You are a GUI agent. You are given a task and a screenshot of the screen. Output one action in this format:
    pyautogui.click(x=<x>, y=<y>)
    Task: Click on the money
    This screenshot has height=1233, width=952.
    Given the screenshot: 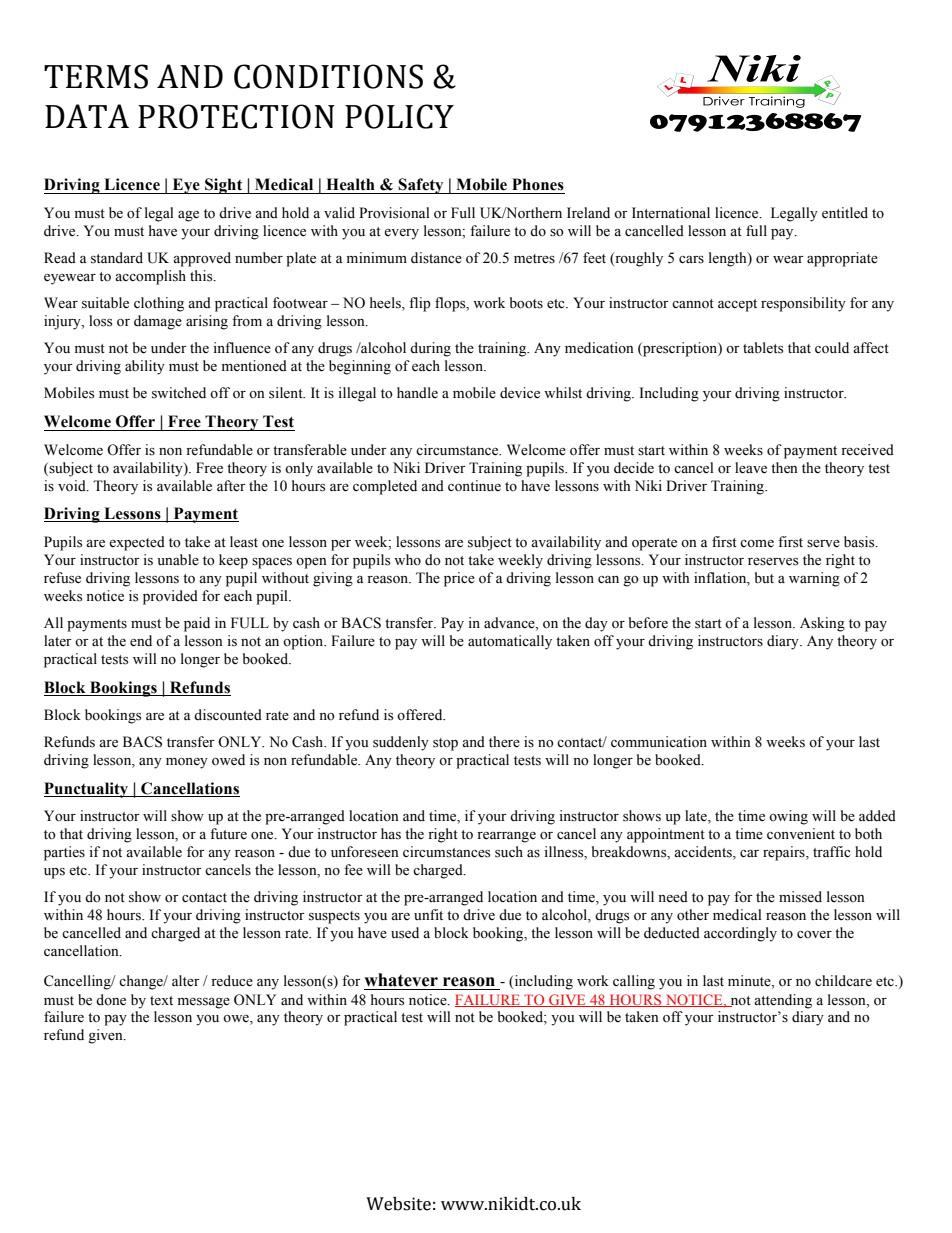 What is the action you would take?
    pyautogui.click(x=187, y=763)
